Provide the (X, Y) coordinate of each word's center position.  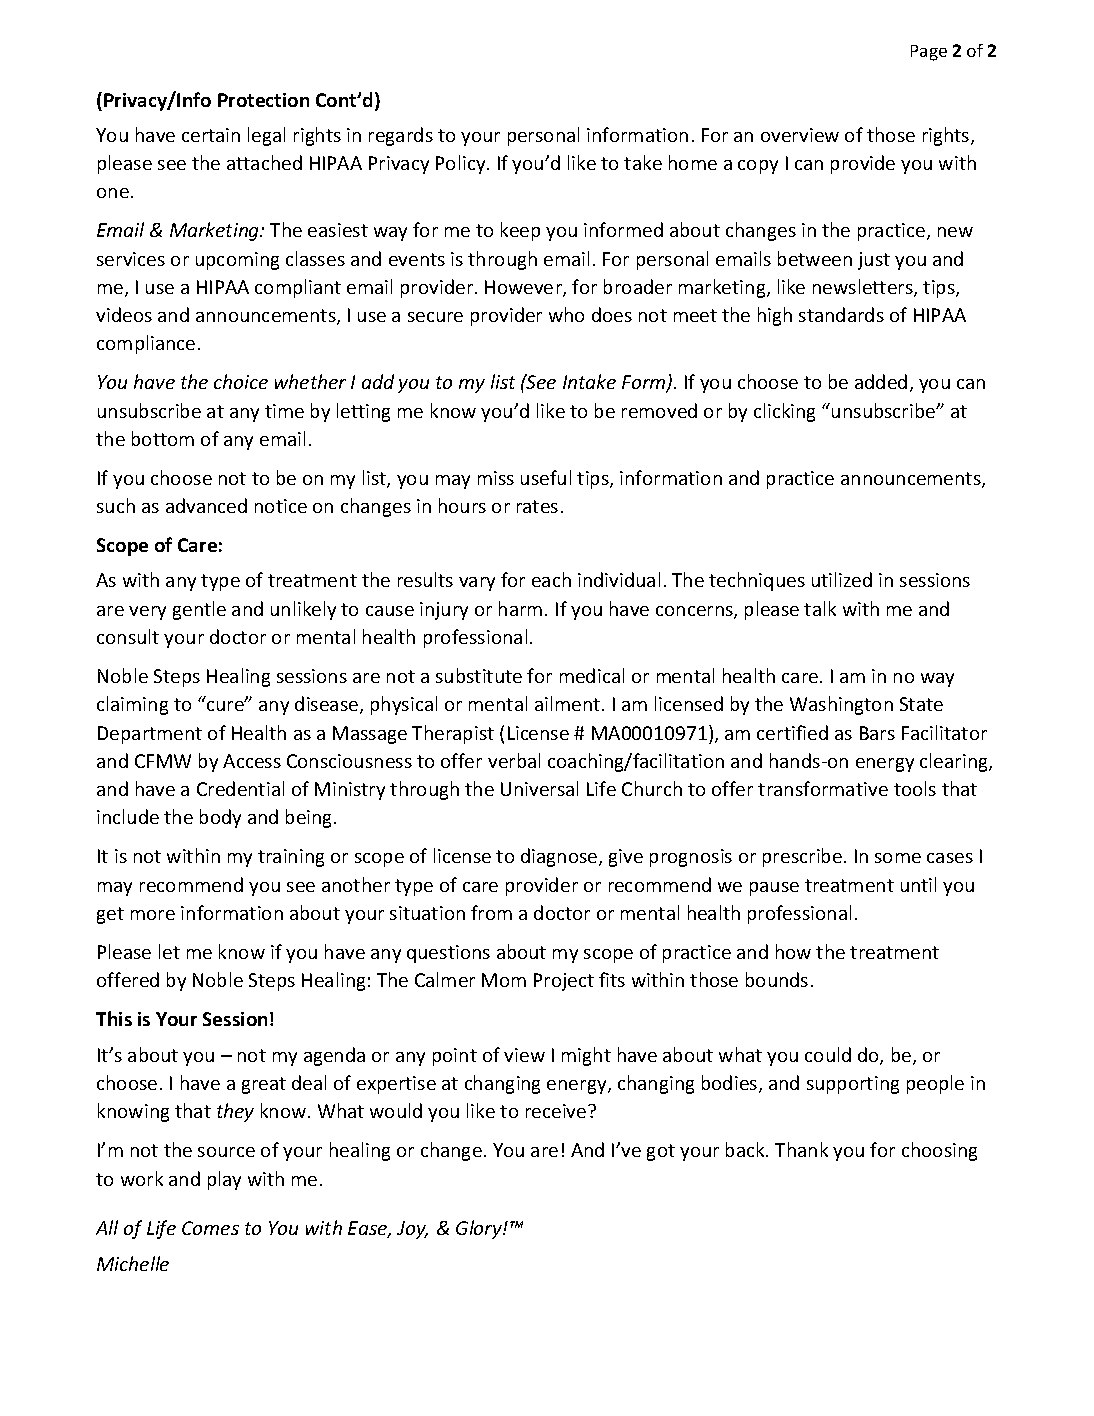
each (551, 579)
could (828, 1054)
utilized (842, 579)
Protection (263, 100)
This (114, 1018)
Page (929, 53)
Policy (462, 164)
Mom (504, 980)
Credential (240, 788)
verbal (514, 760)
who (566, 314)
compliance (146, 344)
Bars (877, 733)
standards (841, 314)
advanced (206, 505)
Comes (210, 1228)
